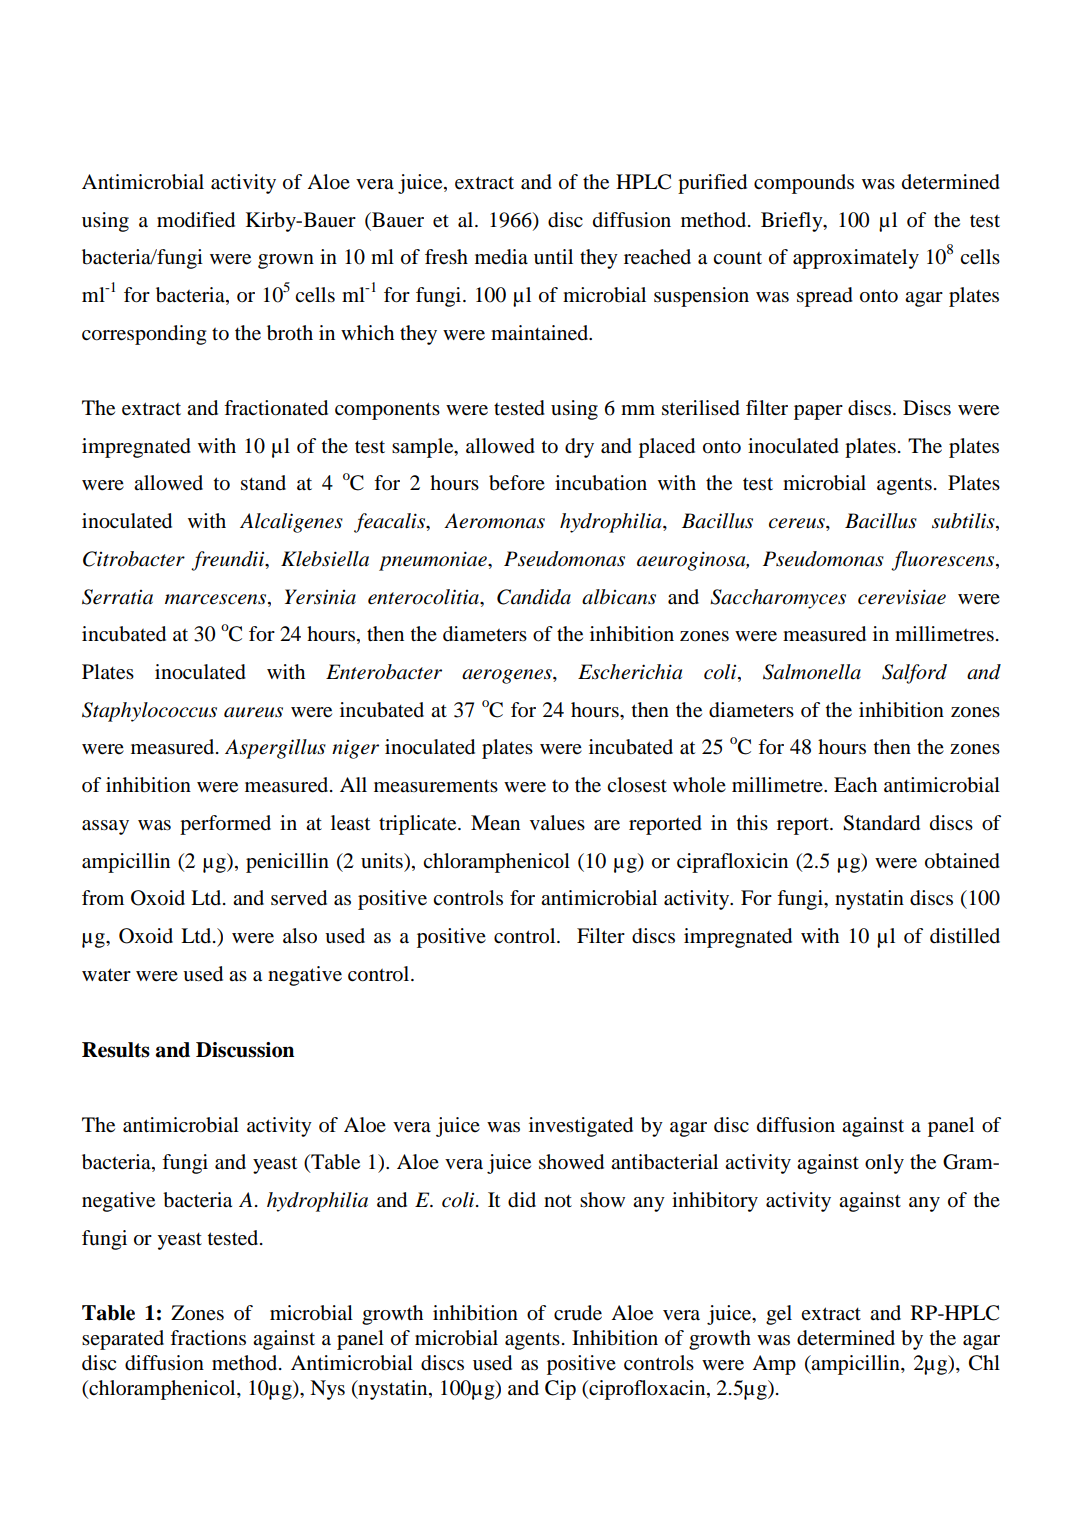  I want to click on Salmonella, so click(812, 672).
